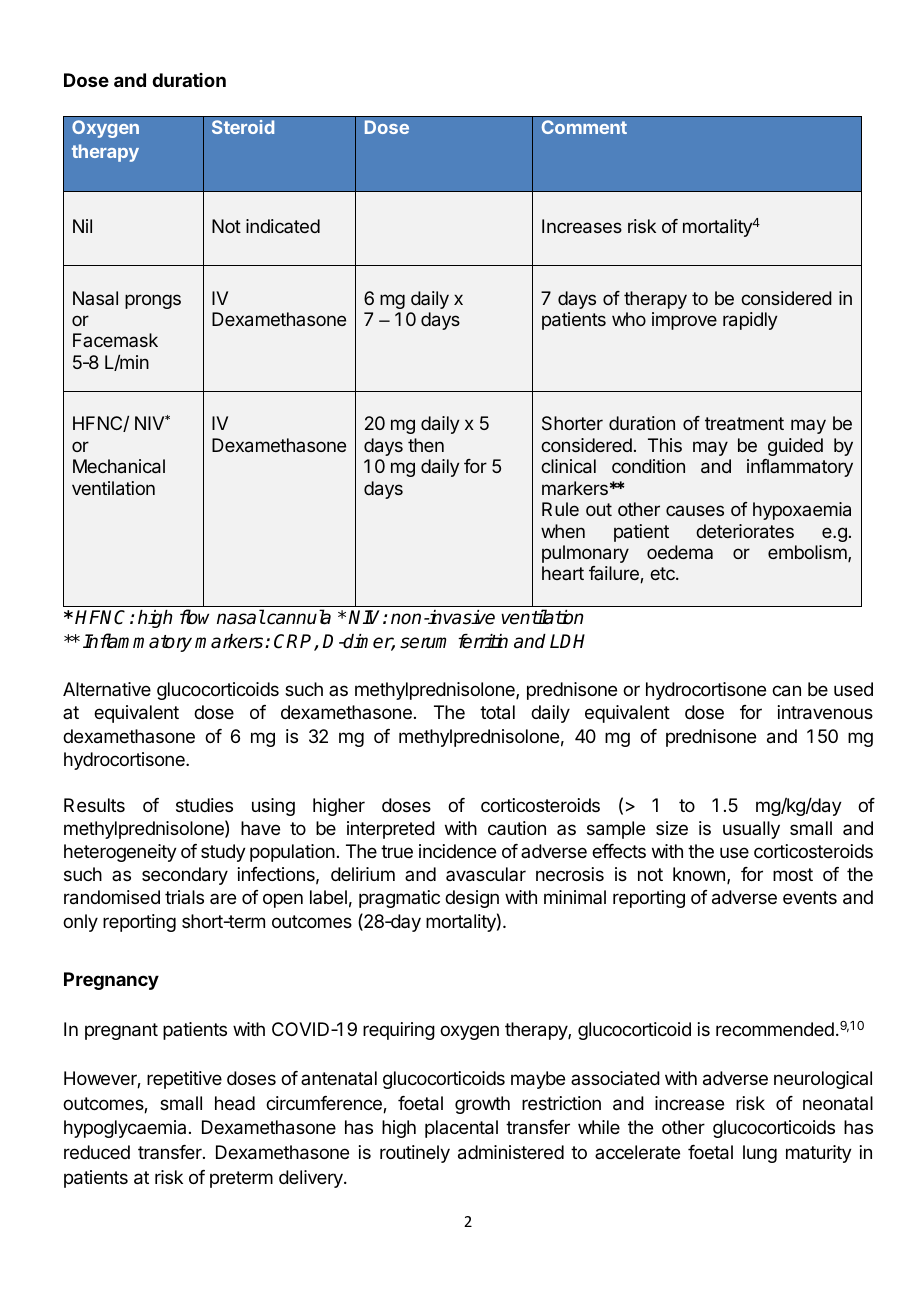 The height and width of the page is (1308, 924). I want to click on trials, so click(184, 897).
